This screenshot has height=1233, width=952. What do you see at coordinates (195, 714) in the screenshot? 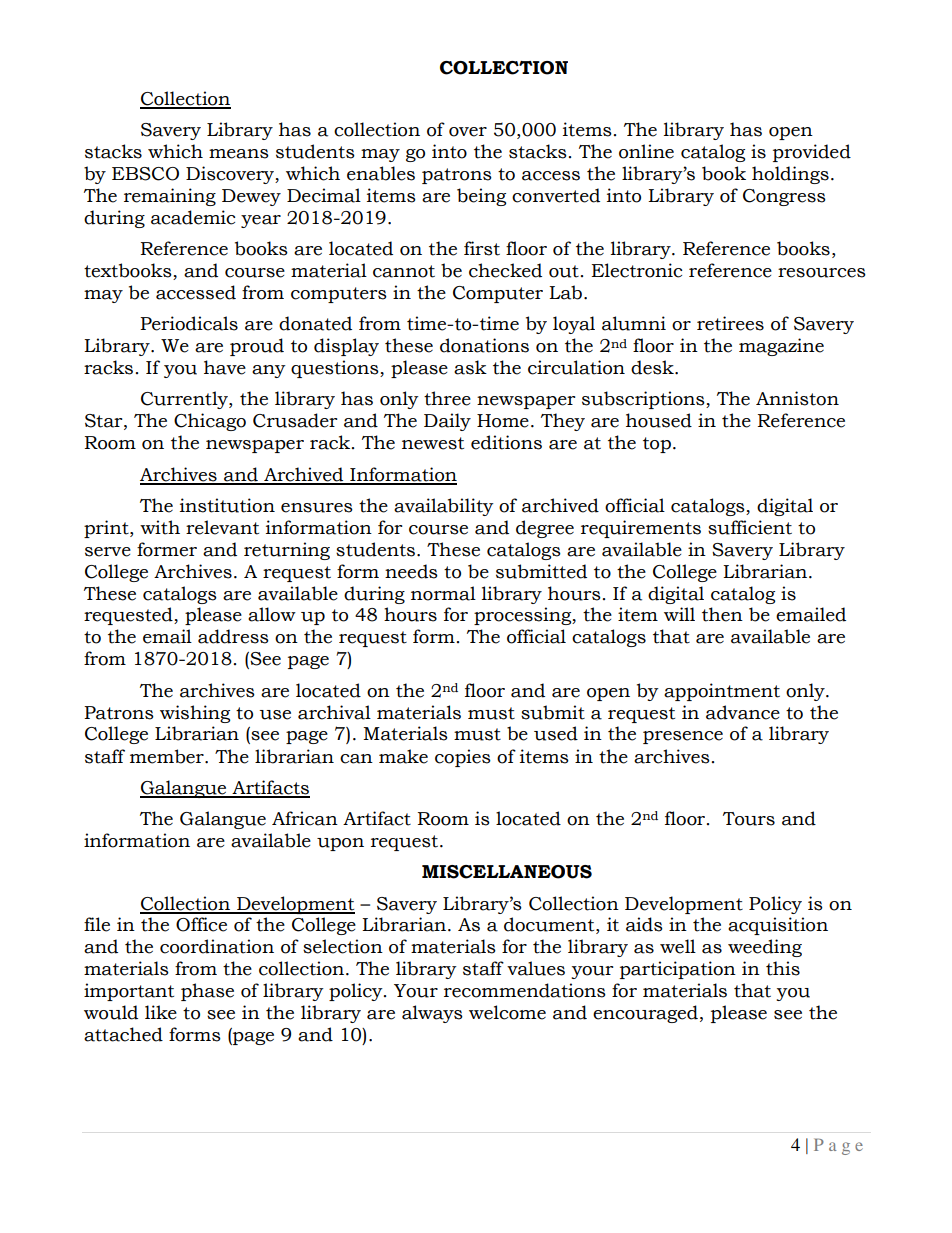
I see `wishing` at bounding box center [195, 714].
